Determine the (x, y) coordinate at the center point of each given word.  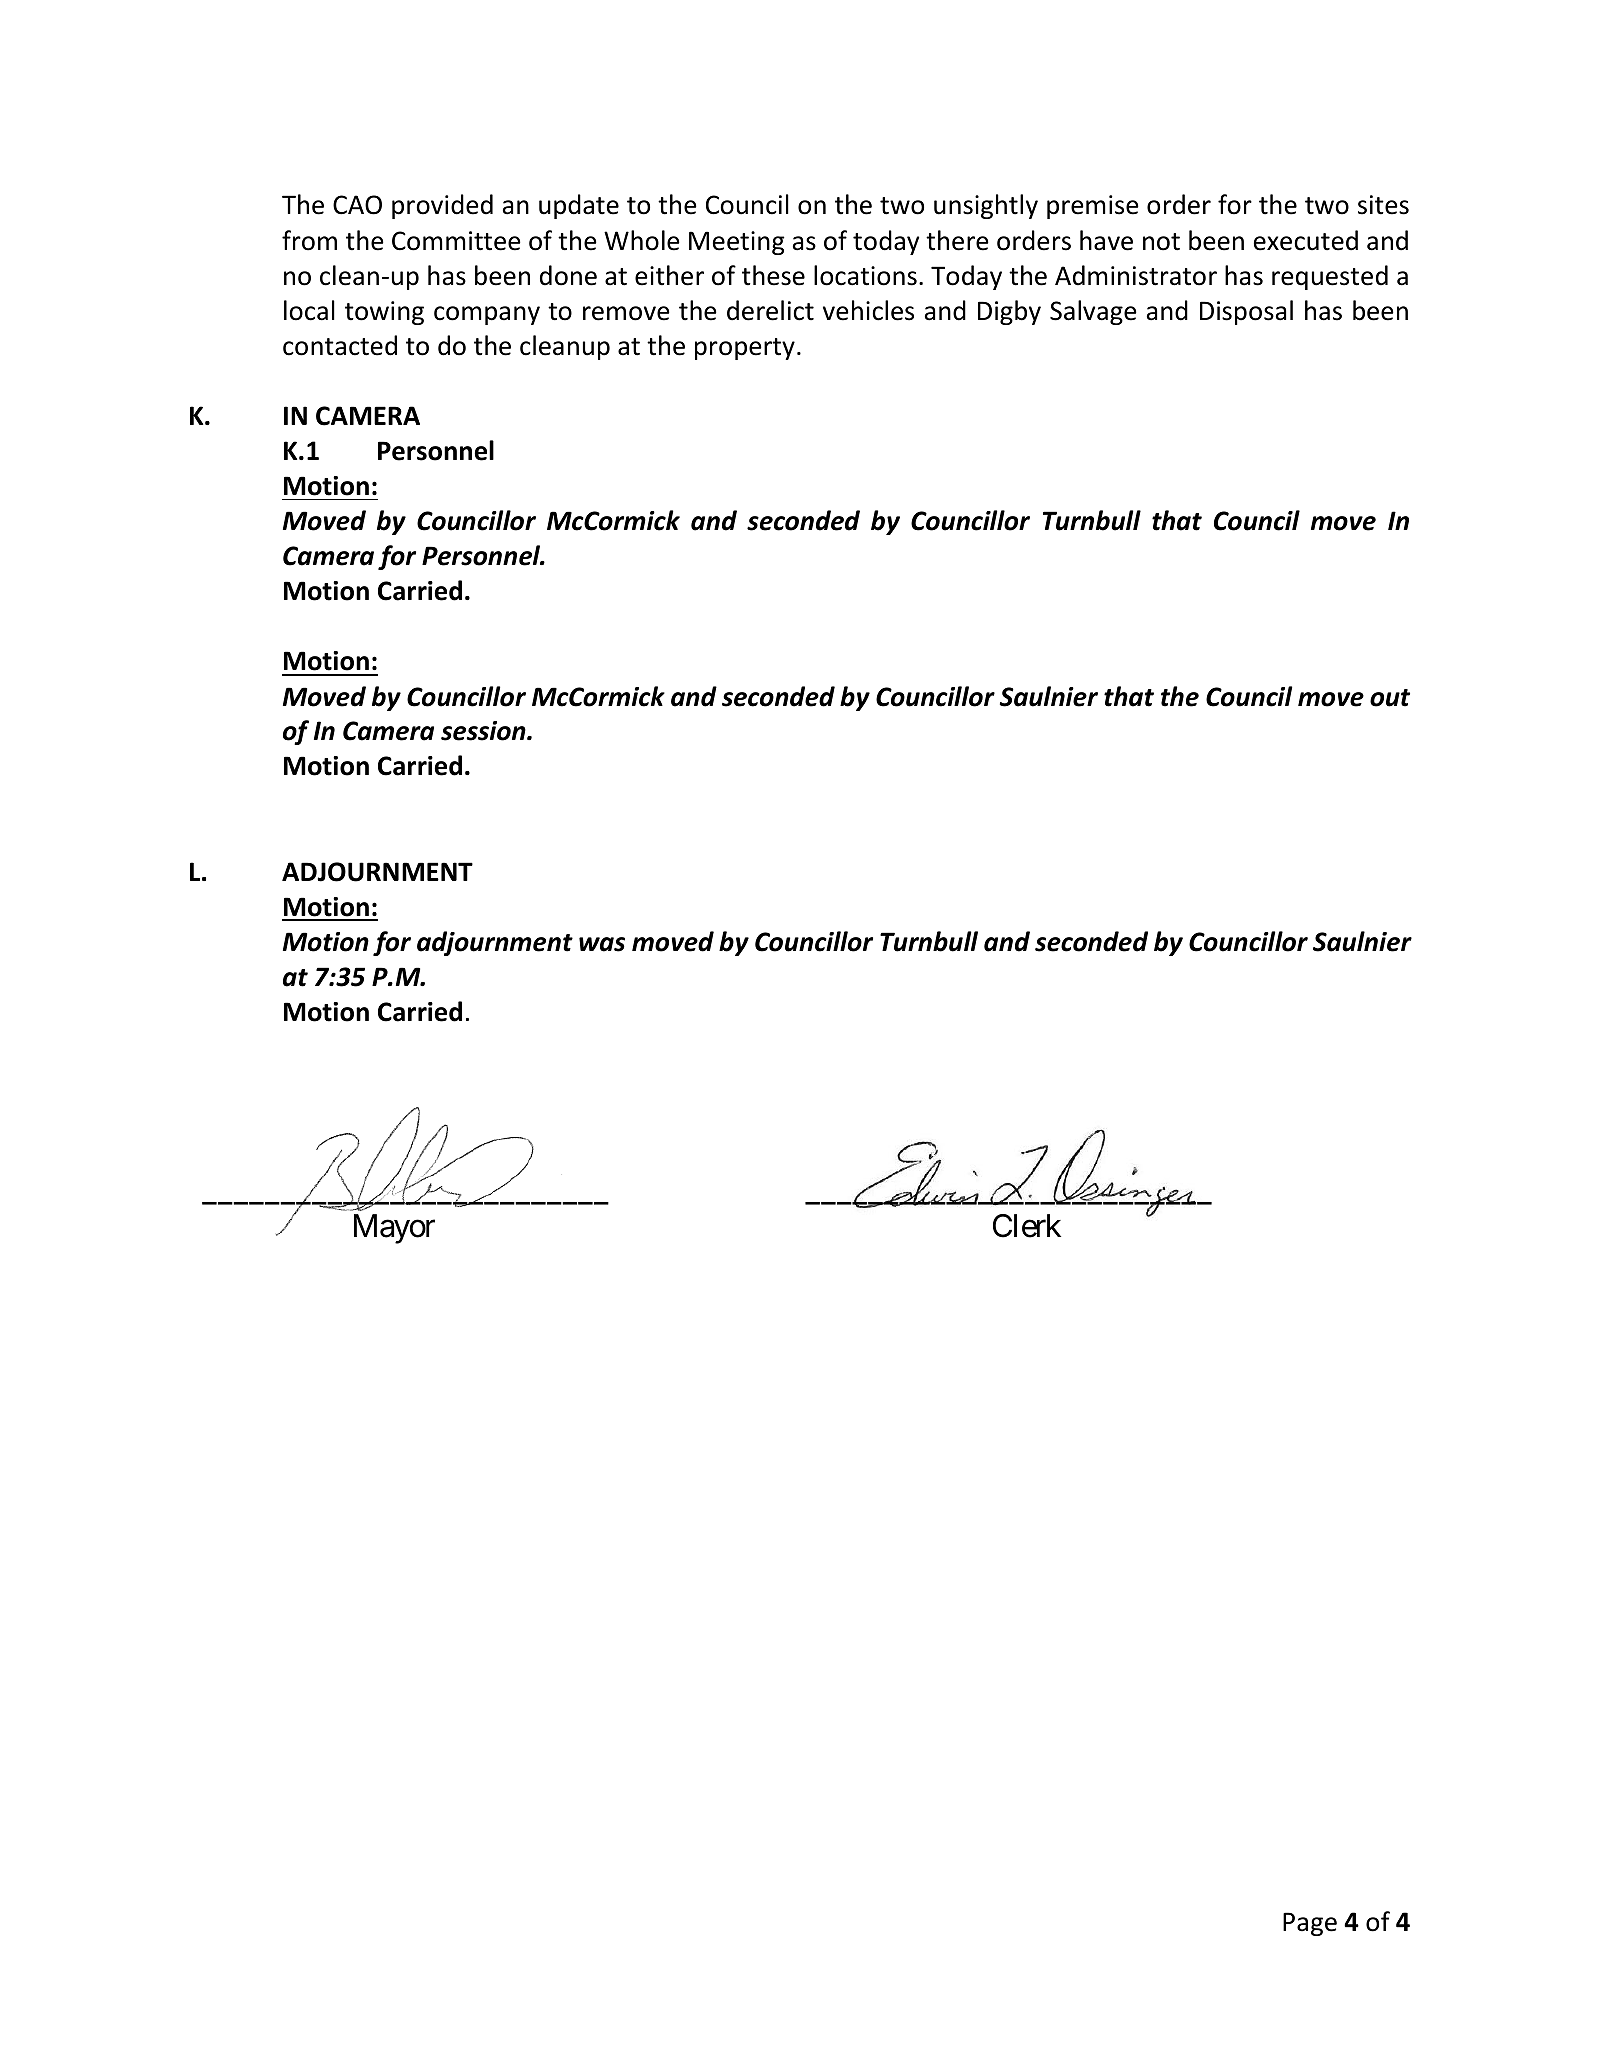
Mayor (394, 1229)
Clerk (1027, 1226)
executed (1306, 240)
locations (865, 275)
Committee (456, 241)
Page (1310, 1924)
